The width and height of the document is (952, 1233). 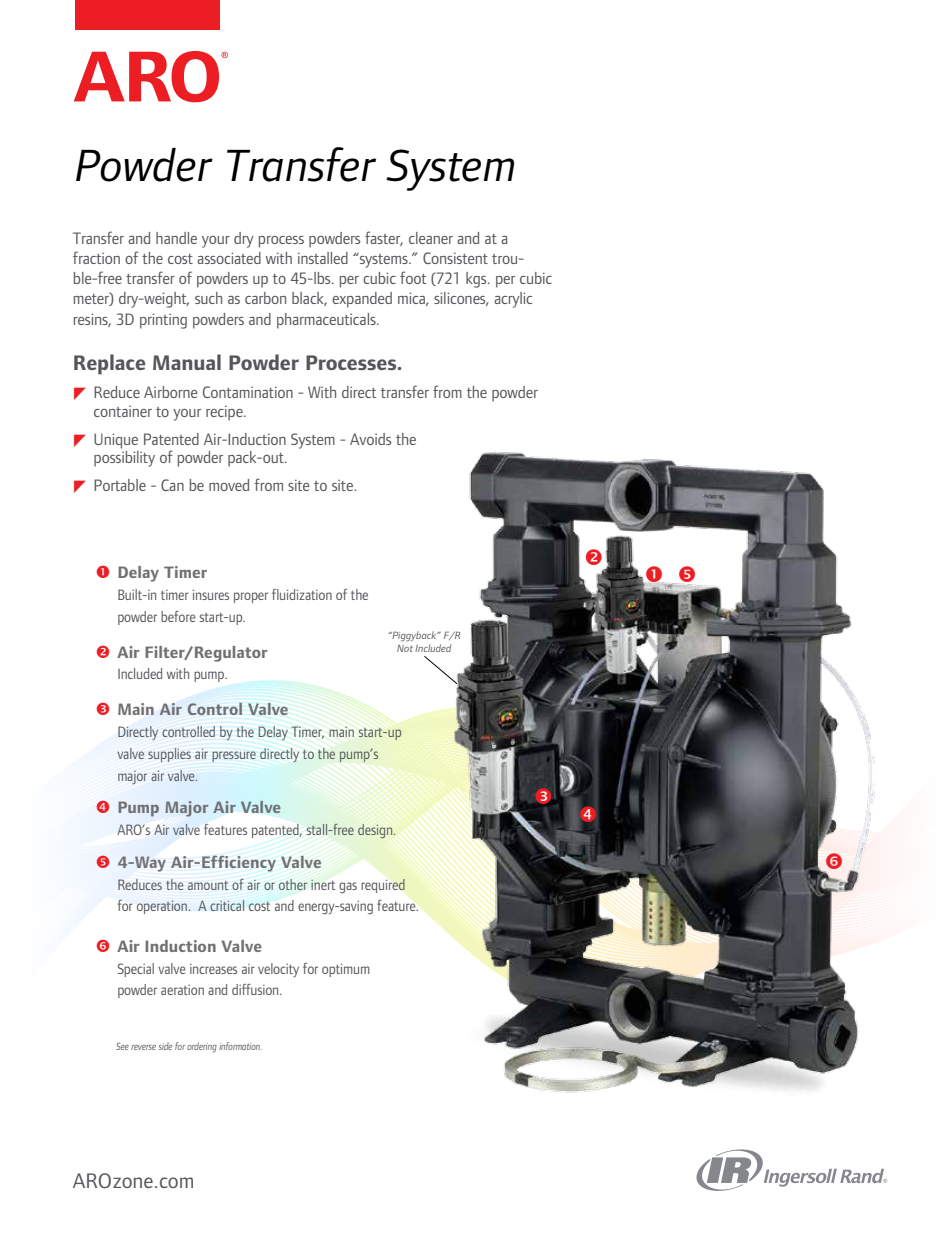 What do you see at coordinates (143, 1047) in the document?
I see `reverse` at bounding box center [143, 1047].
